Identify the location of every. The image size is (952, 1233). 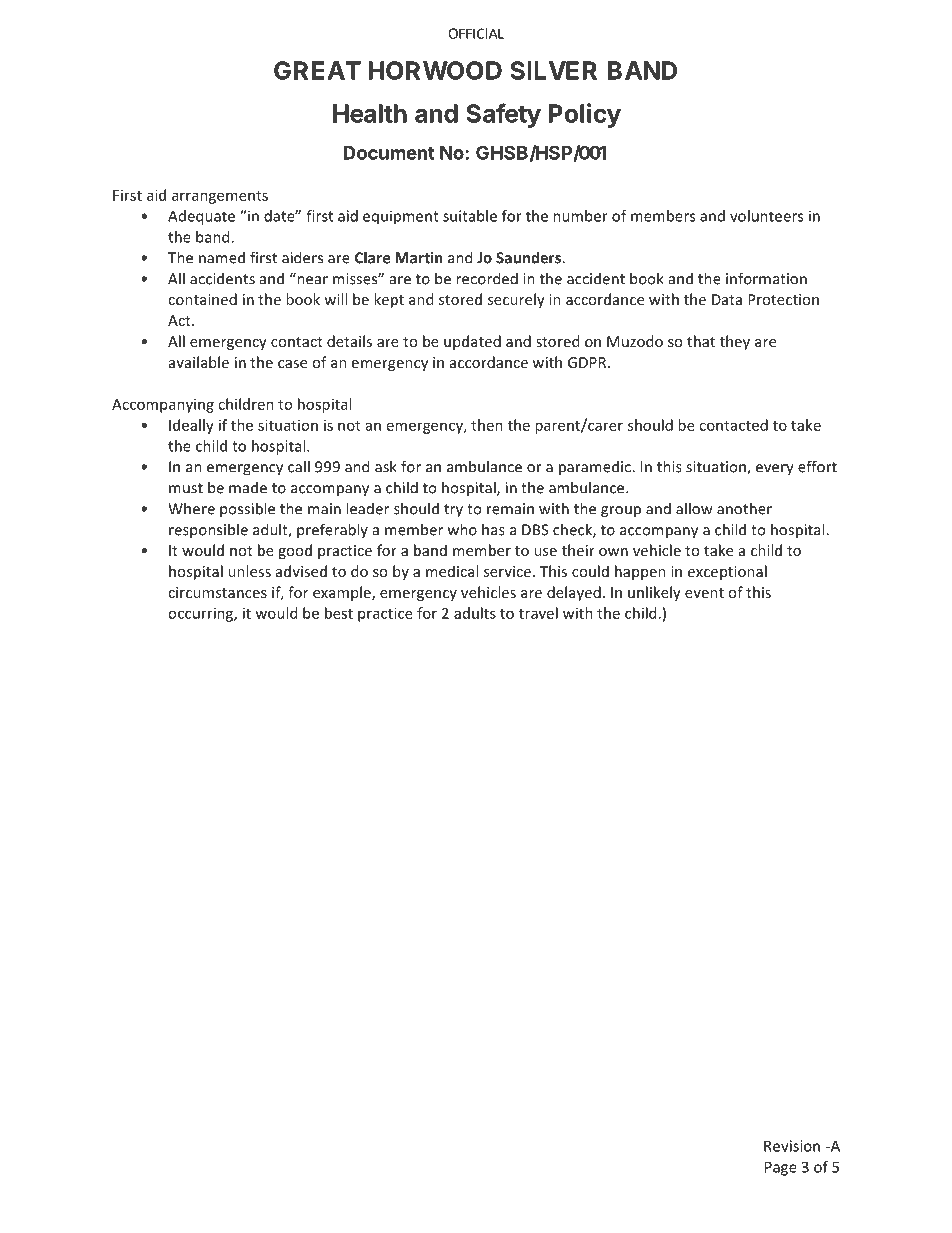
(775, 470).
